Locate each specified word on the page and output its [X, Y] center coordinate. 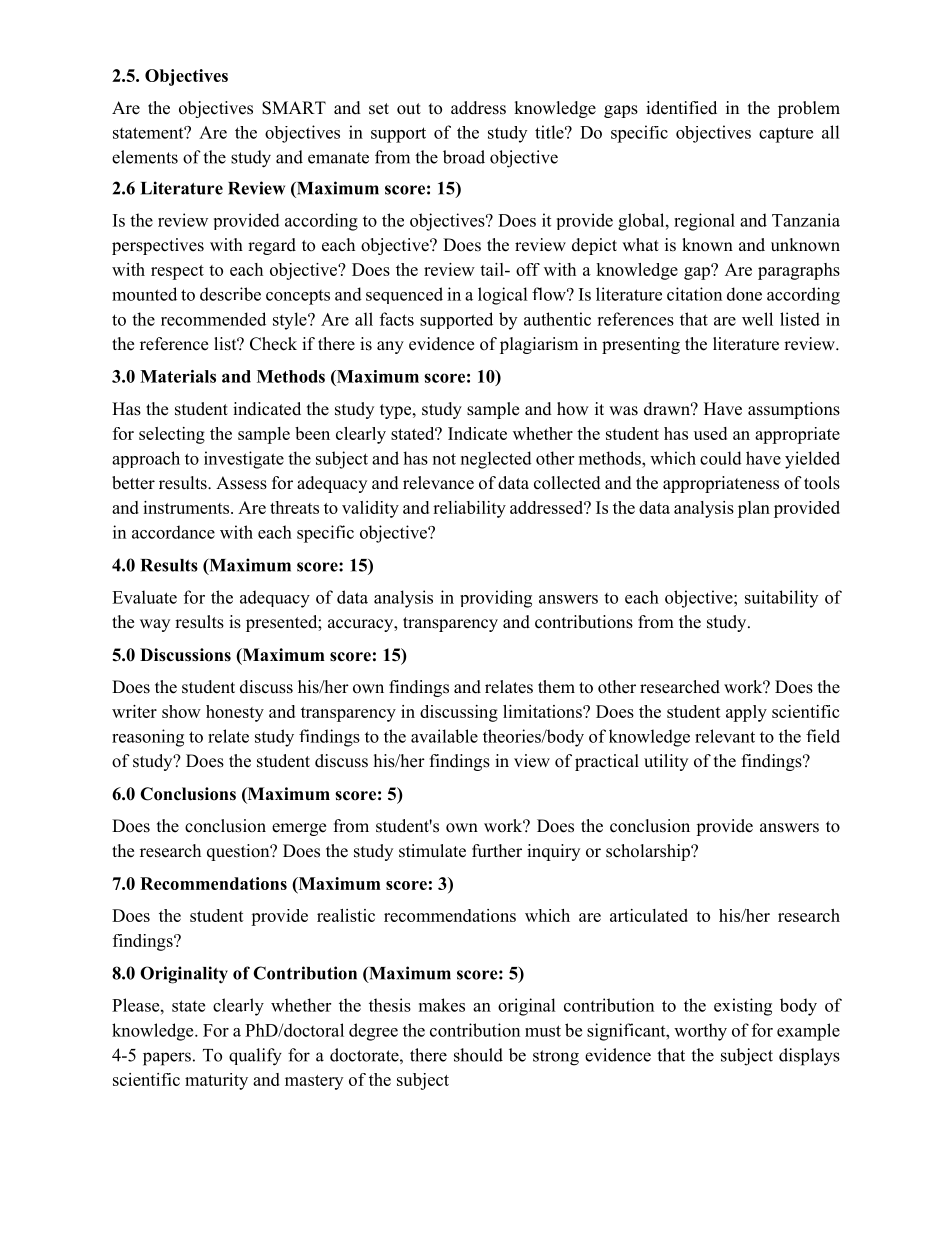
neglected [496, 460]
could [721, 458]
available [444, 736]
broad [464, 157]
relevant [725, 736]
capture [786, 135]
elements [145, 157]
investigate [244, 460]
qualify [255, 1057]
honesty [235, 713]
